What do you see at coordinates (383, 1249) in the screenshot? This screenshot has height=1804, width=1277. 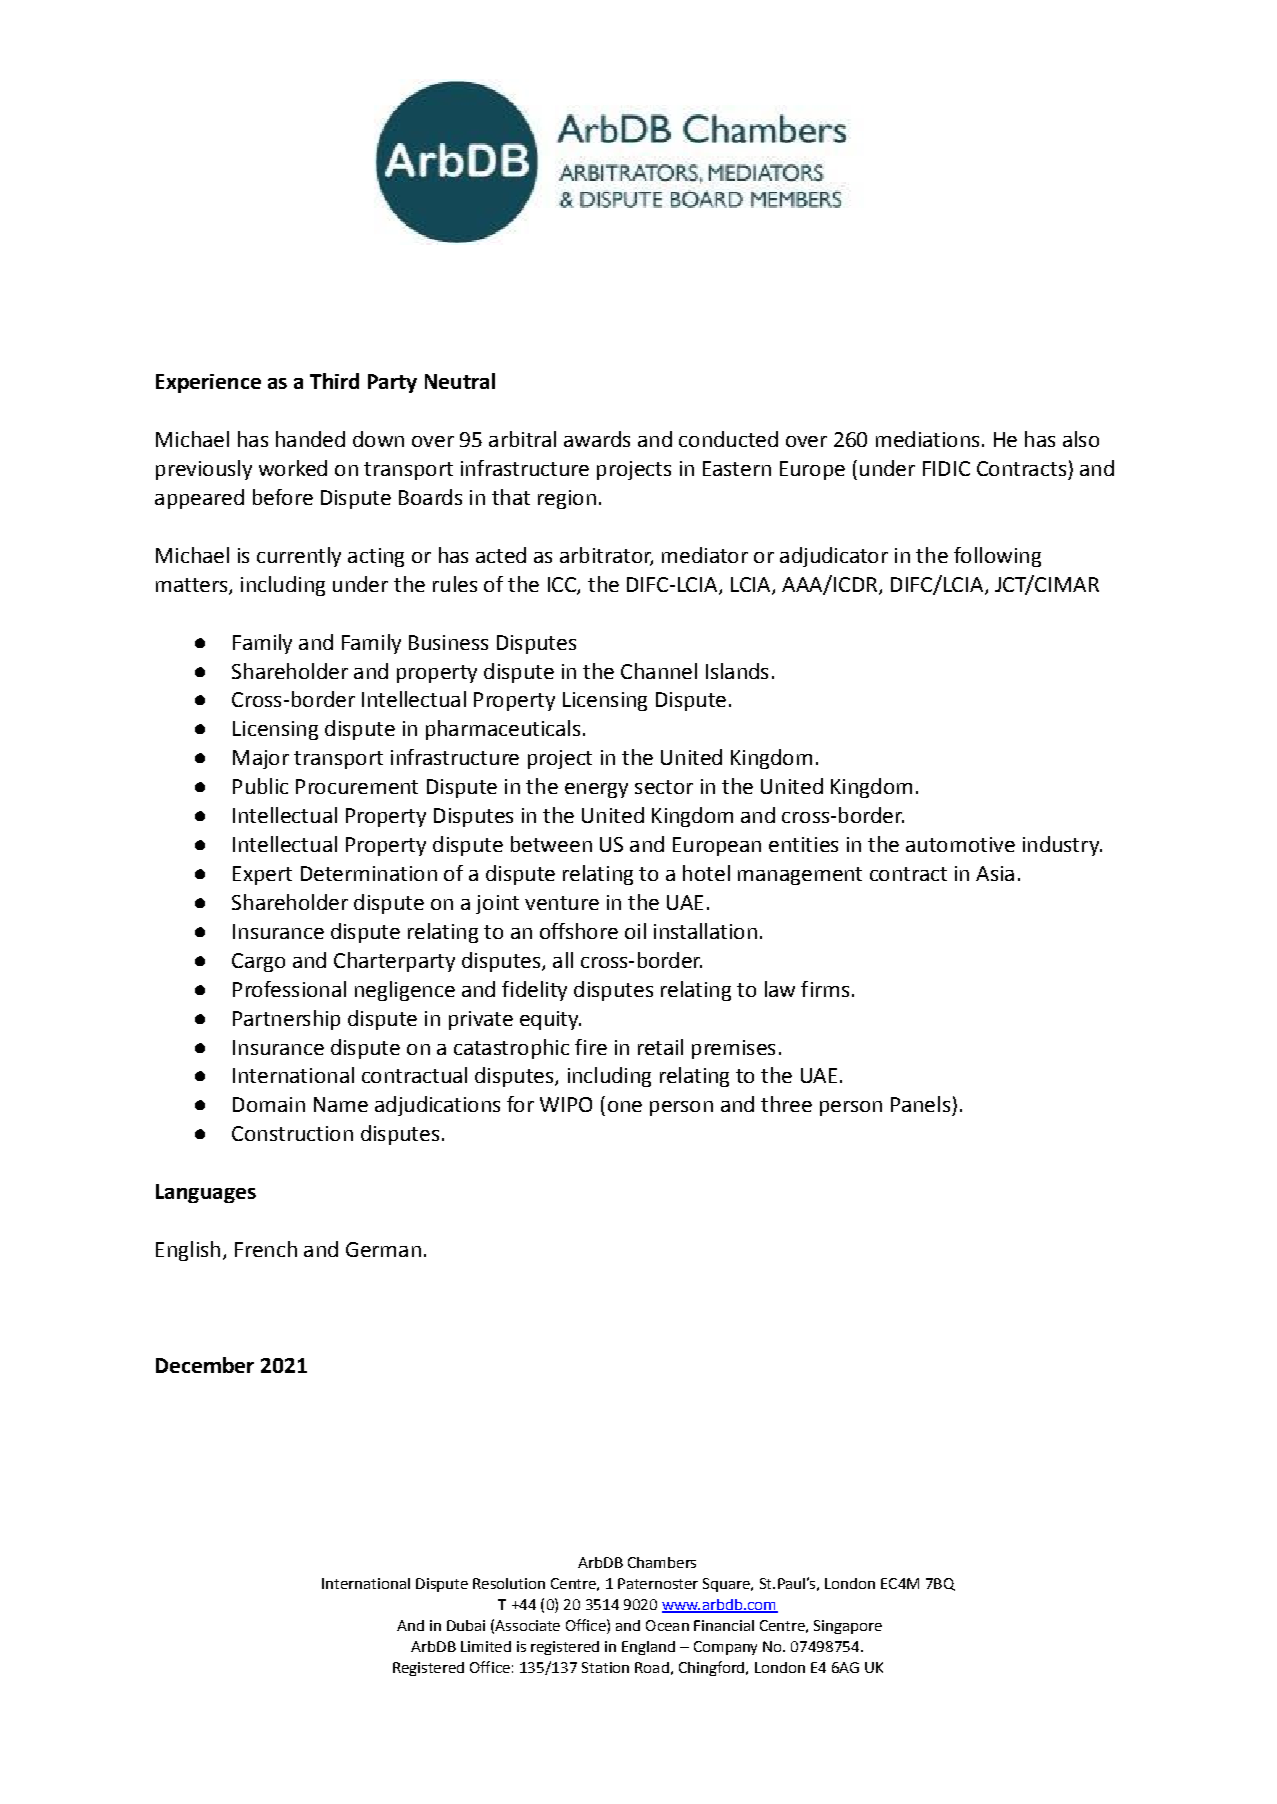 I see `German` at bounding box center [383, 1249].
